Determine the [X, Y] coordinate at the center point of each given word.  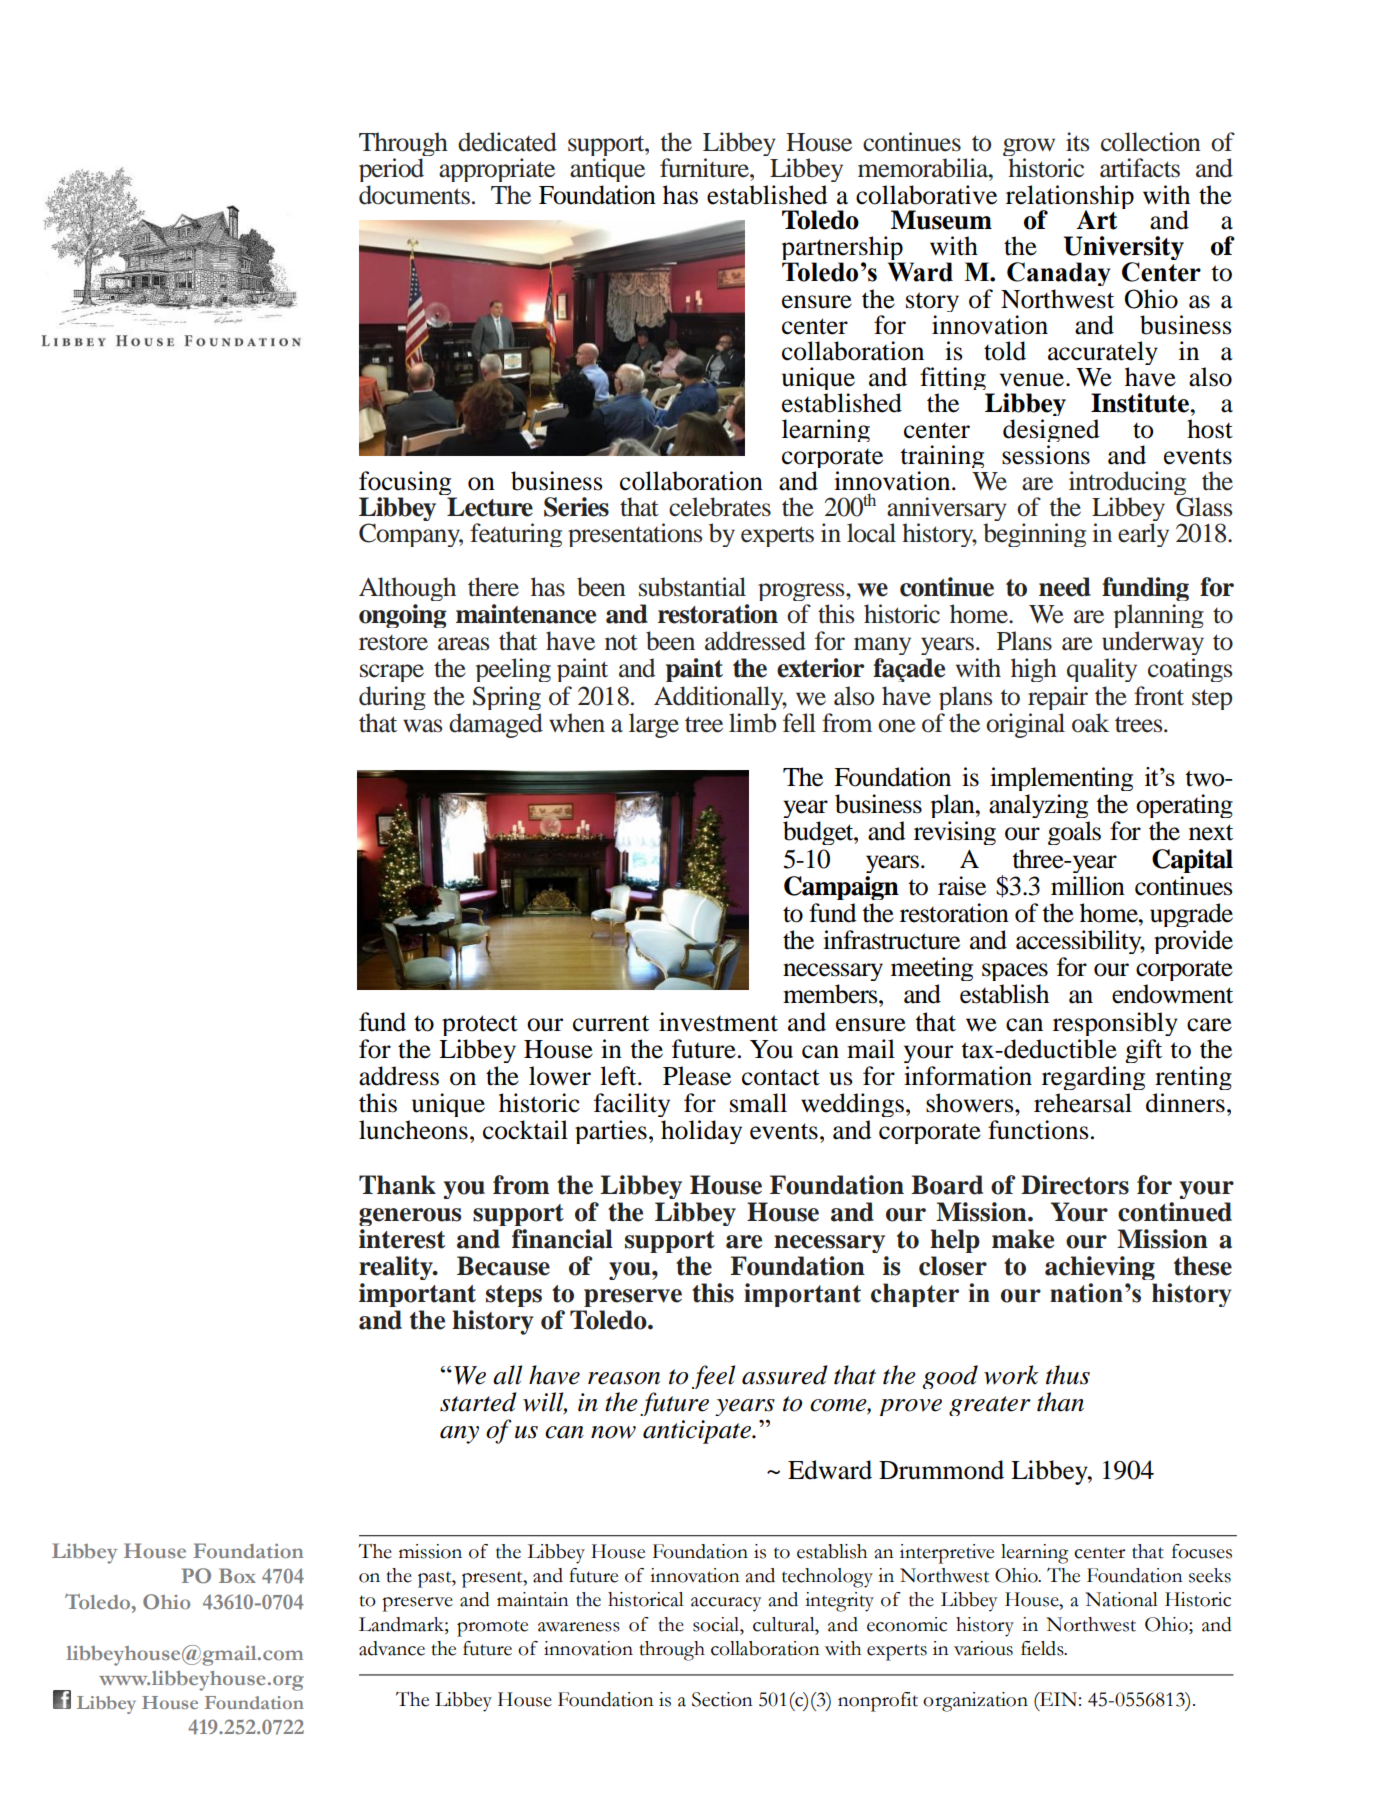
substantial [692, 587]
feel [713, 1377]
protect [480, 1025]
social [717, 1624]
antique [607, 172]
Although [407, 589]
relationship [1070, 198]
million [1088, 886]
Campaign [841, 888]
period [391, 172]
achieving [1100, 1268]
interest [402, 1239]
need [1065, 587]
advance [392, 1648]
